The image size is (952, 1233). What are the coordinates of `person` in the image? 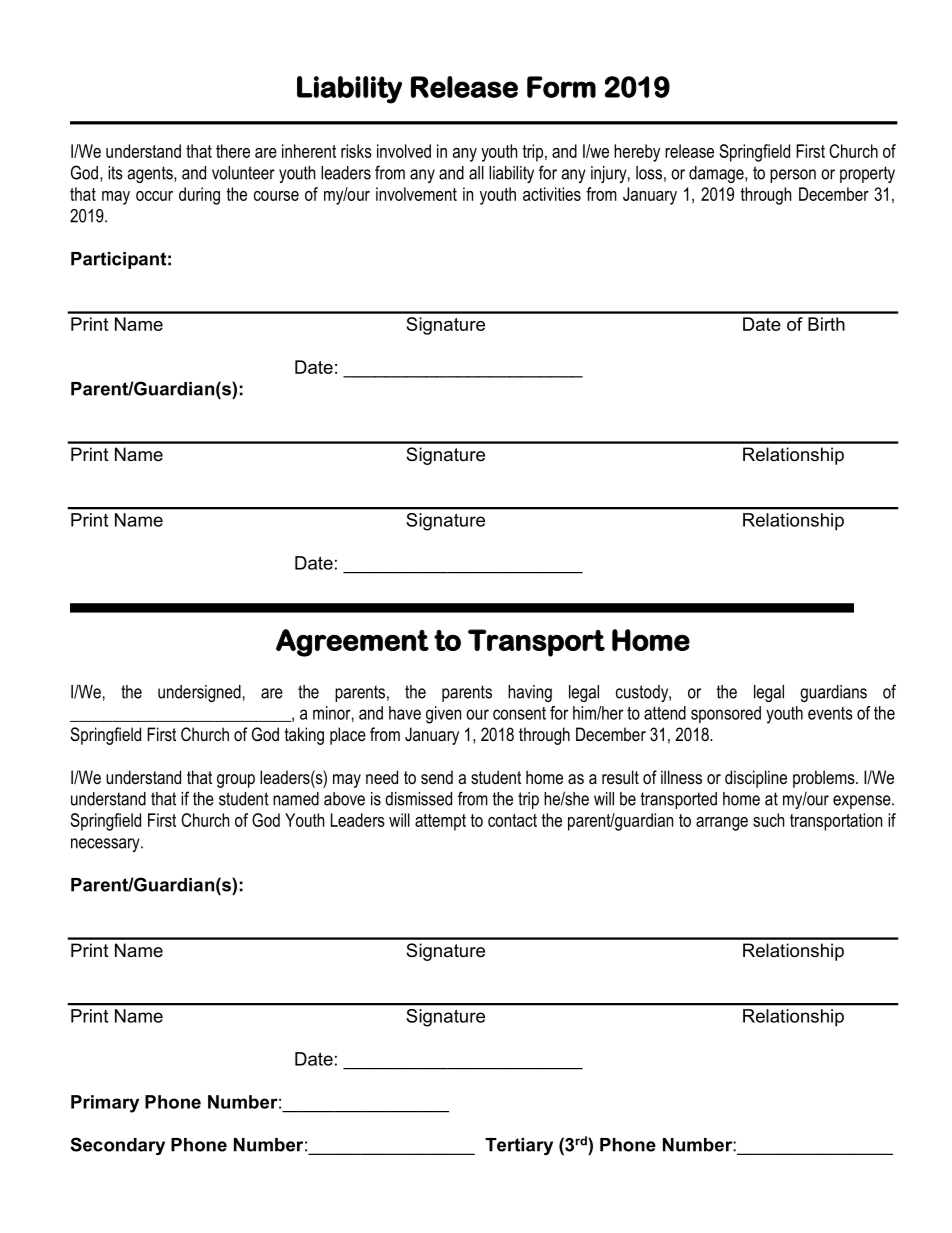 It's located at (793, 176).
